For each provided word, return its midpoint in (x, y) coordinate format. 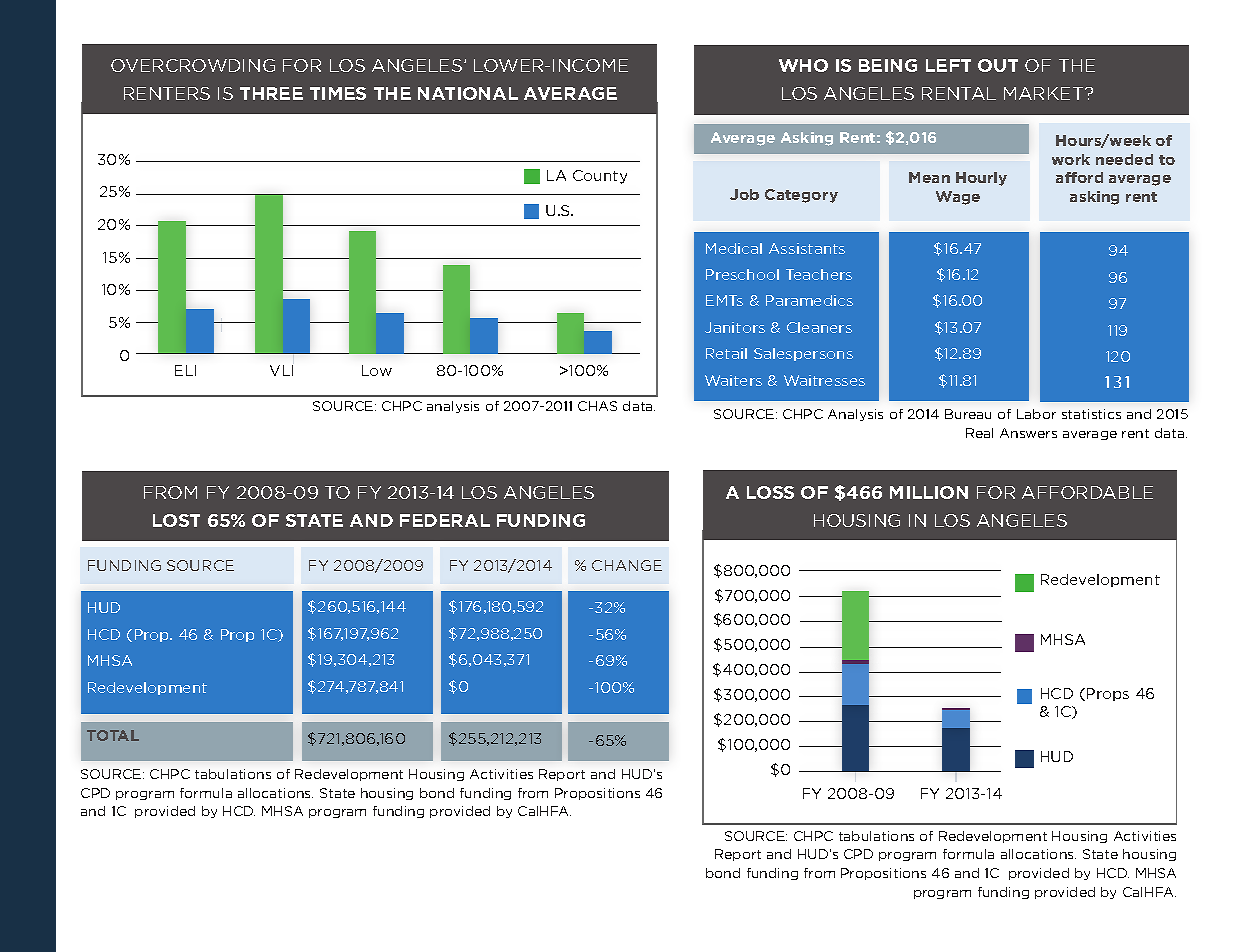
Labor (1036, 414)
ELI (185, 370)
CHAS (597, 406)
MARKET (1045, 93)
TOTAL (113, 735)
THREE (271, 93)
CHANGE (627, 565)
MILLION (929, 492)
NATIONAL (468, 93)
